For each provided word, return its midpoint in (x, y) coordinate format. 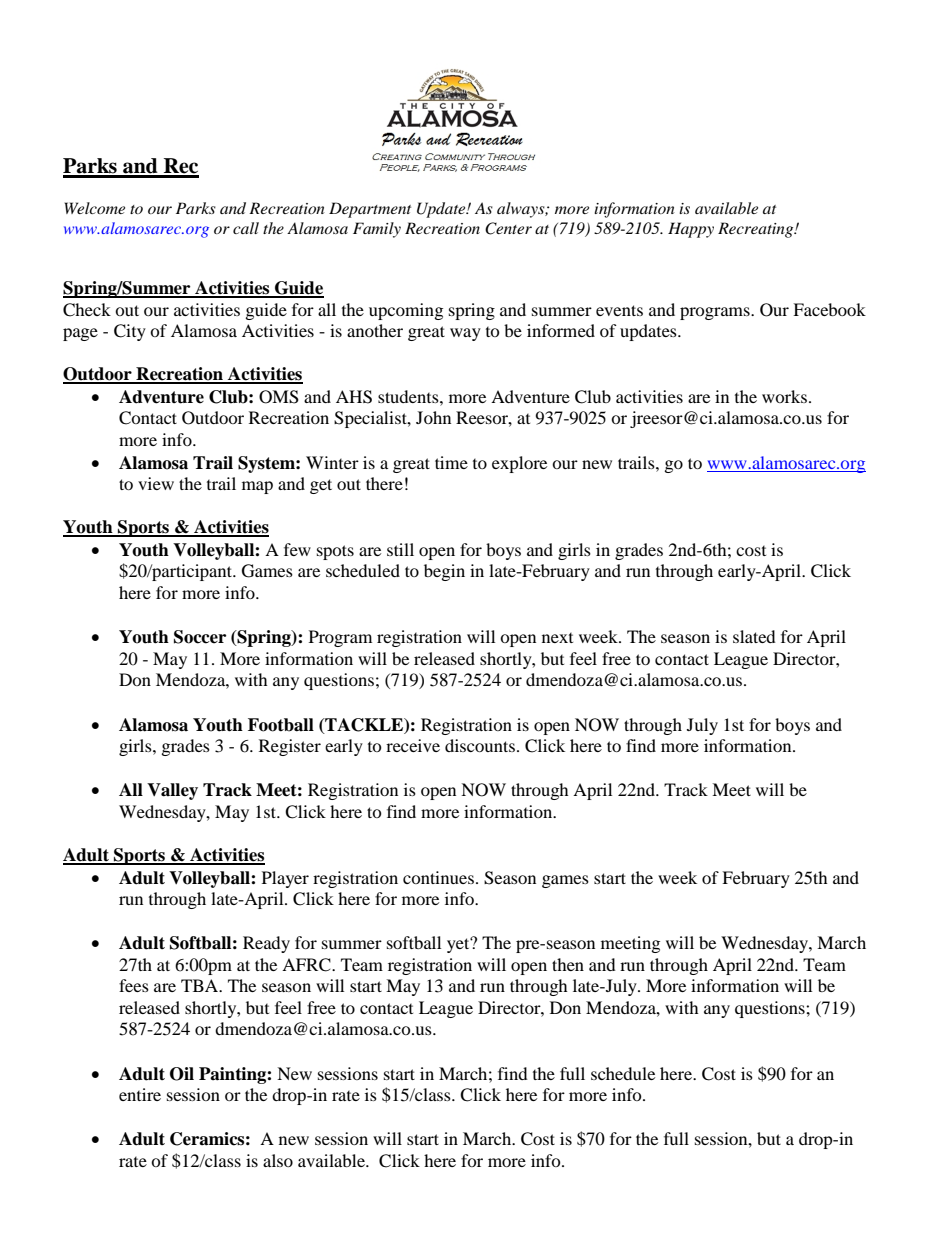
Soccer (200, 637)
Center (508, 228)
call (246, 228)
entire (140, 1094)
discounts (480, 745)
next (557, 638)
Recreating (757, 230)
